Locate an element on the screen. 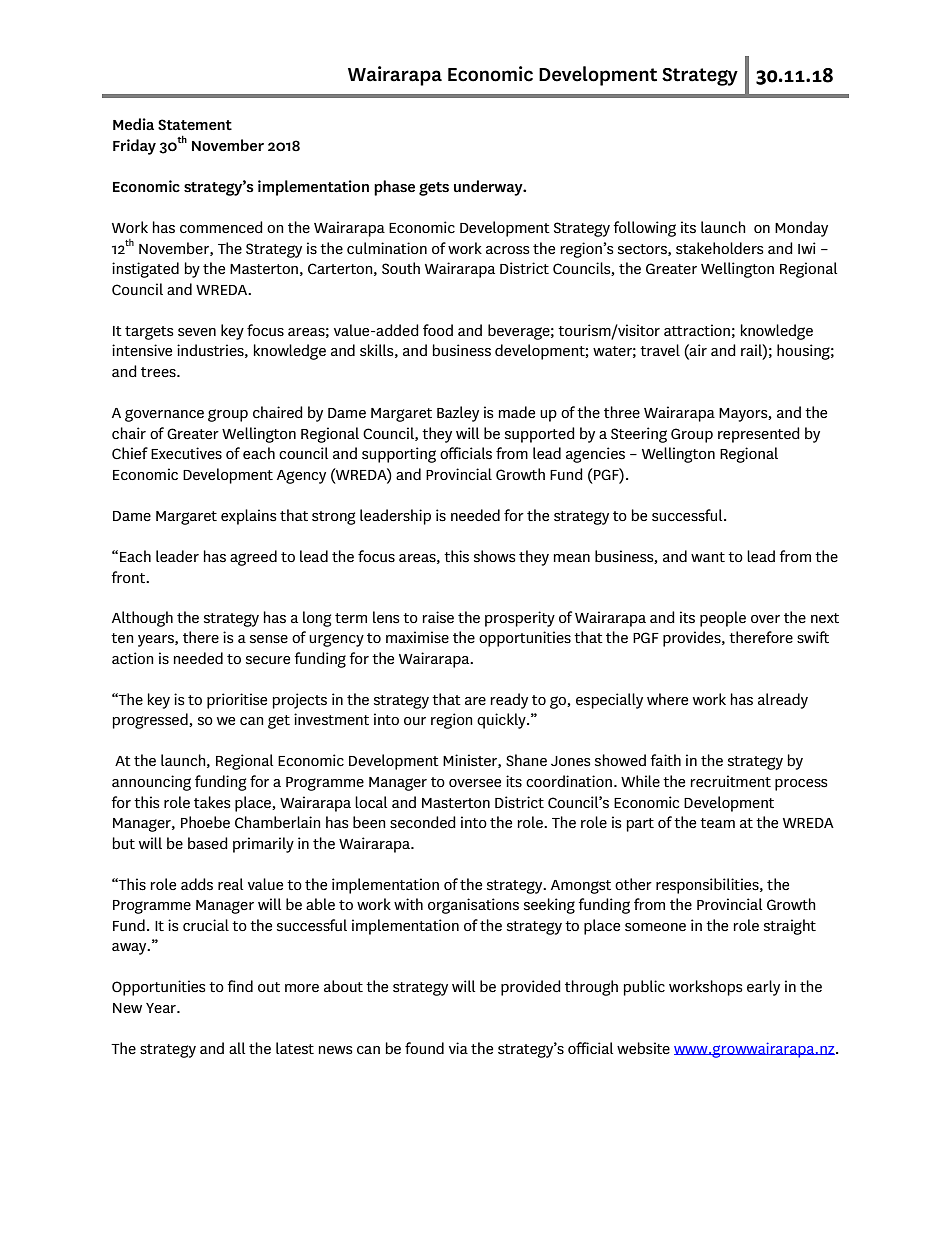 The height and width of the screenshot is (1233, 952). explains is located at coordinates (248, 517).
